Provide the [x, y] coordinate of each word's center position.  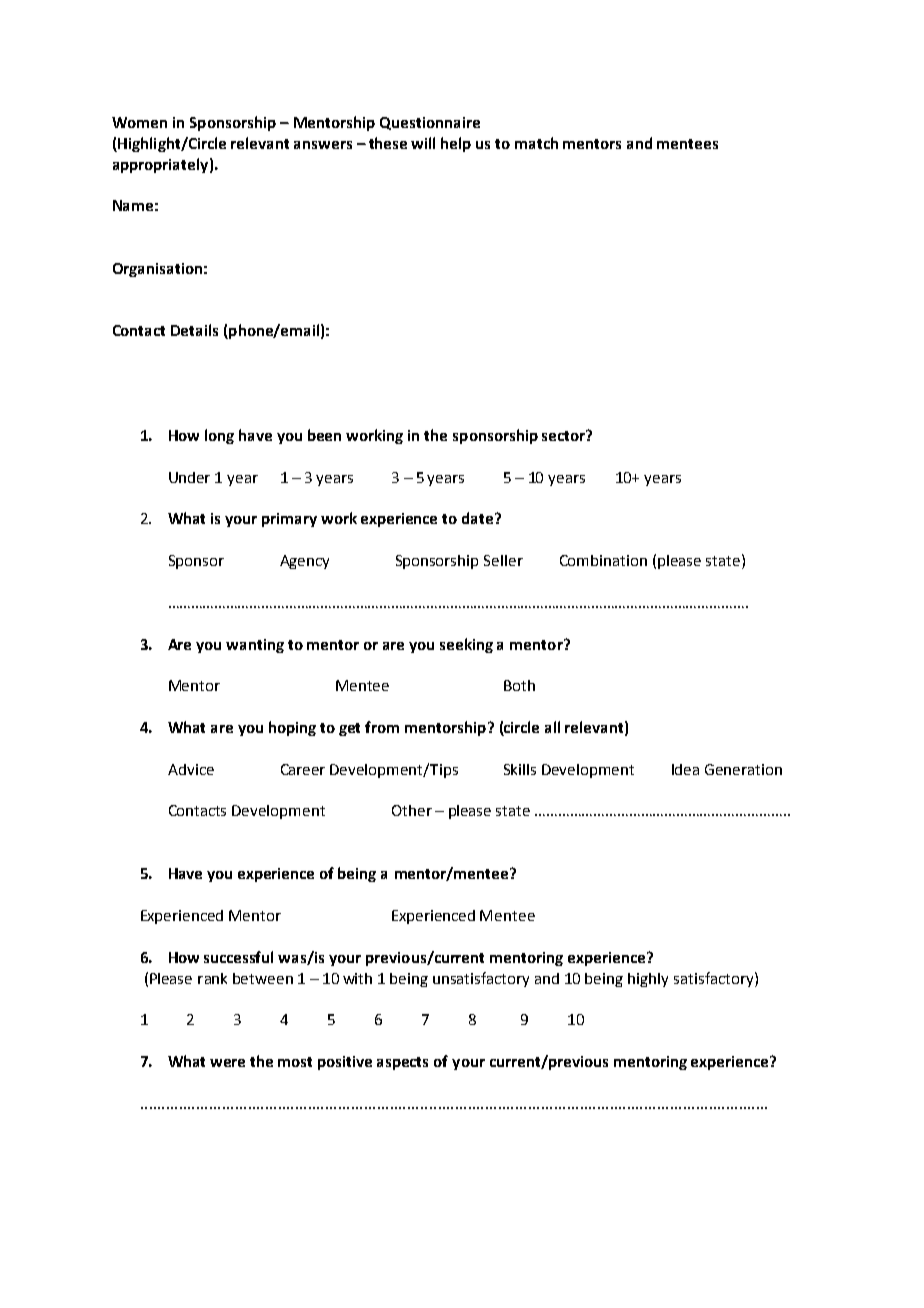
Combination [603, 560]
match [536, 143]
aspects [402, 1063]
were [227, 1063]
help [456, 144]
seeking [466, 645]
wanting [255, 646]
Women [139, 122]
